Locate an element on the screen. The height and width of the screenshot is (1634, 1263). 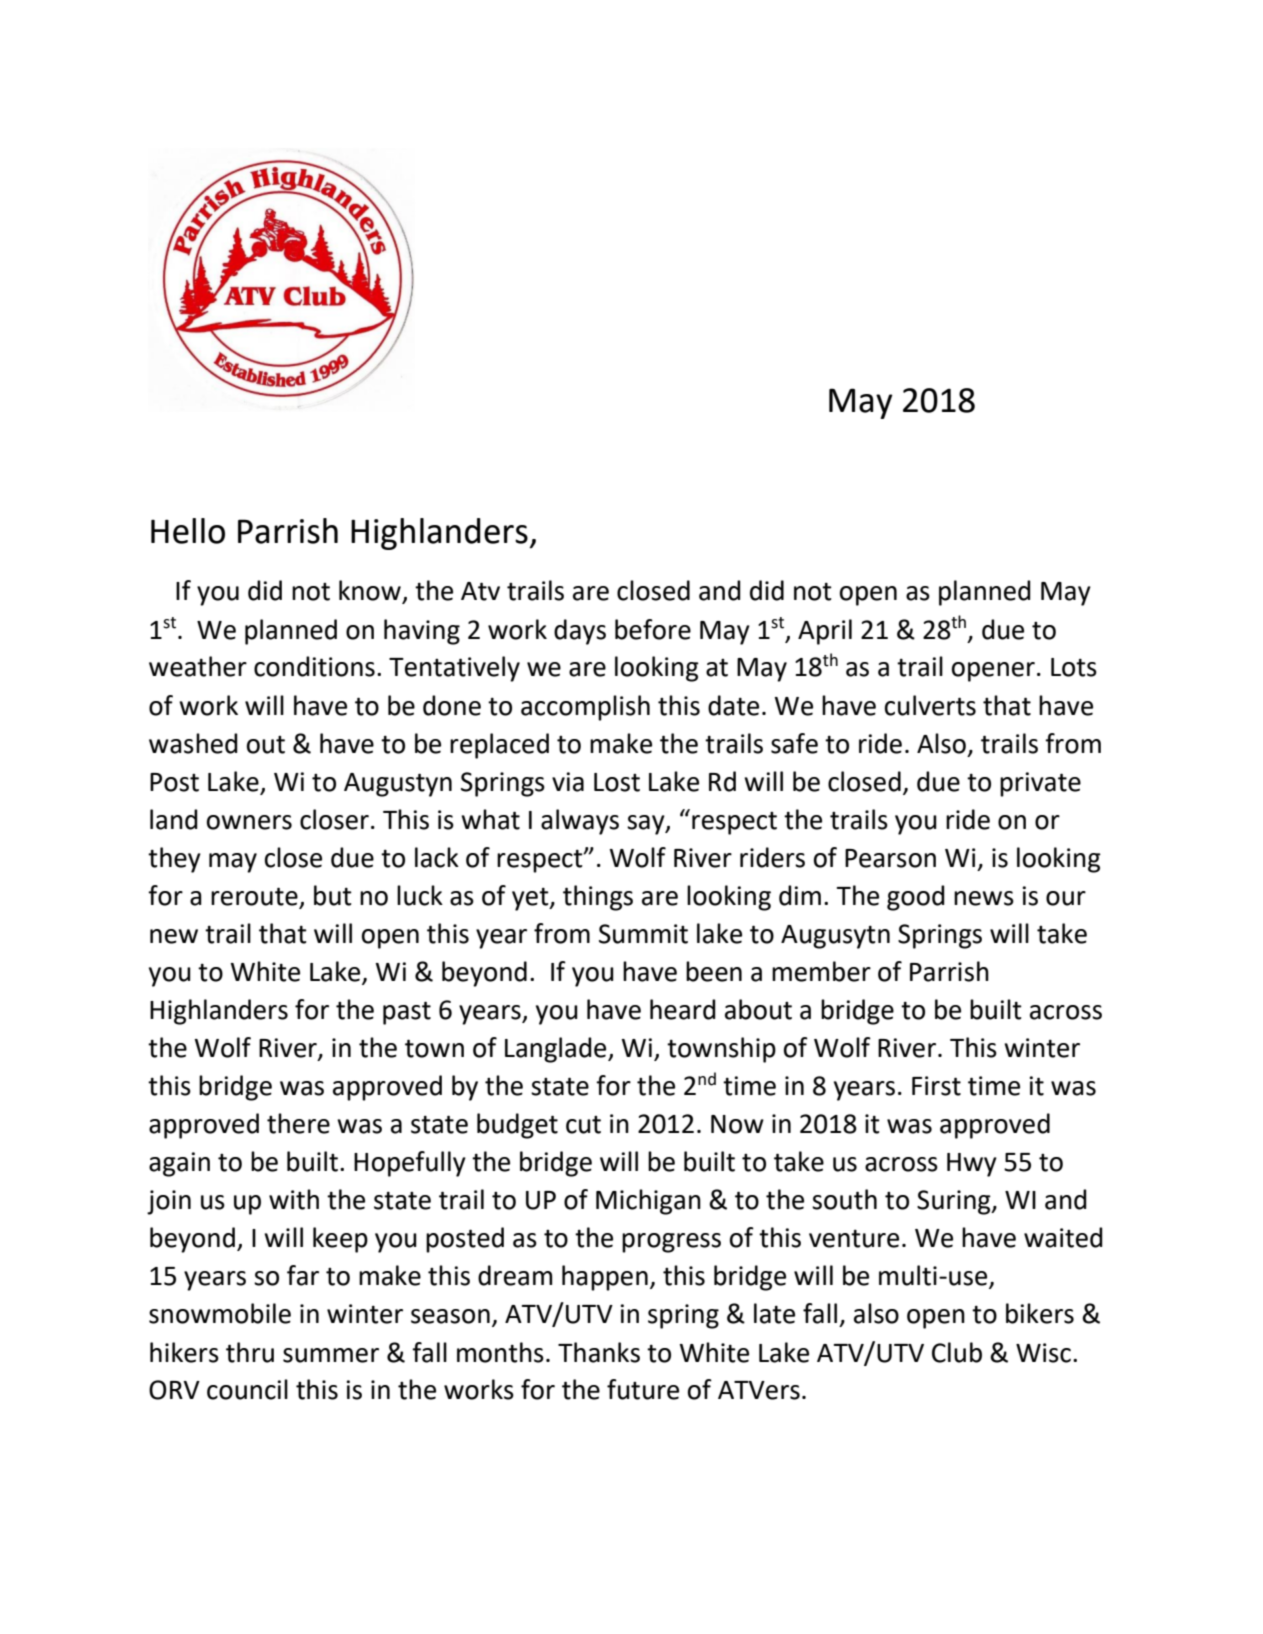
Summit is located at coordinates (643, 934).
